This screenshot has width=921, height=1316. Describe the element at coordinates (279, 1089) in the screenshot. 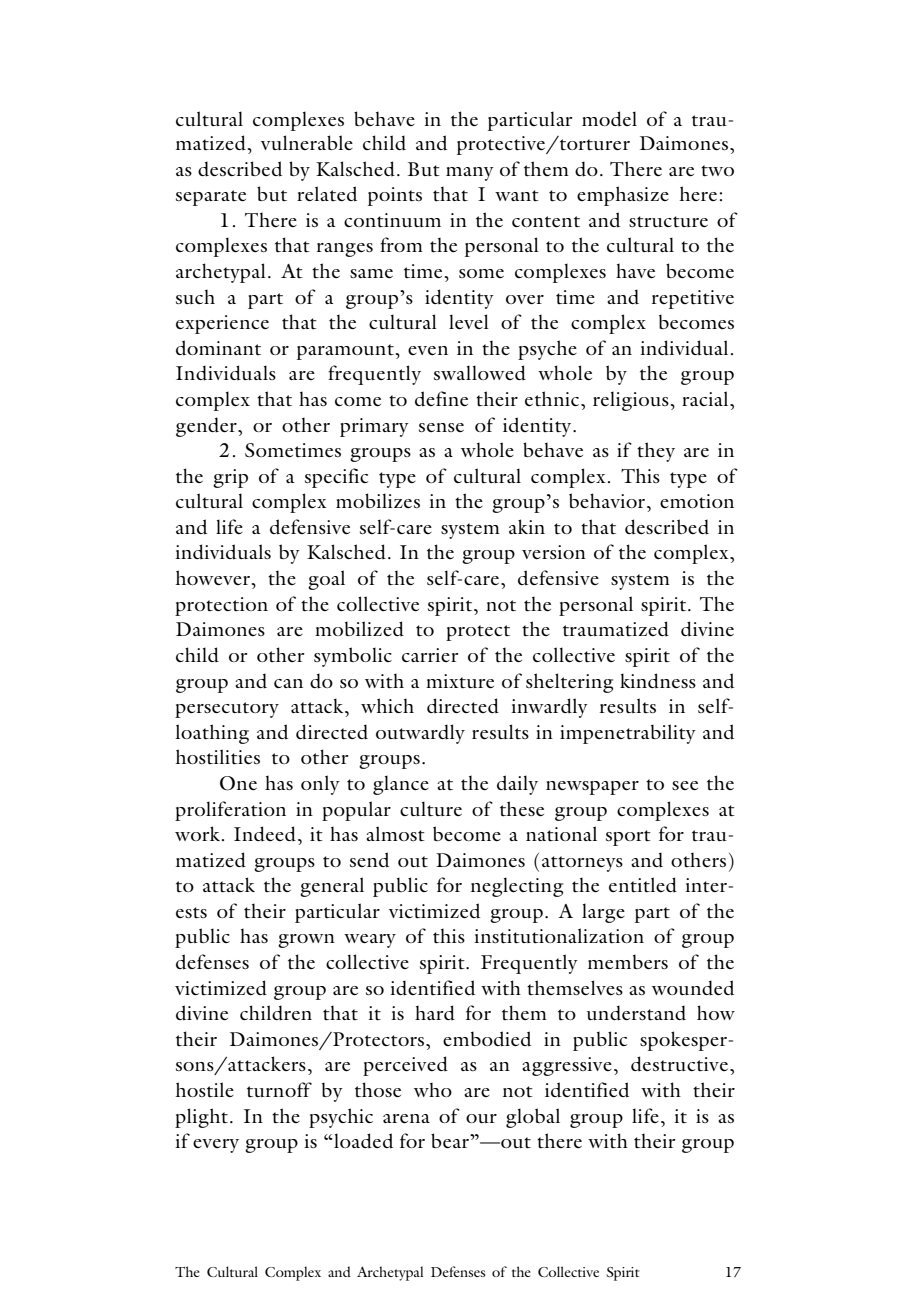

I see `turnoff` at that location.
